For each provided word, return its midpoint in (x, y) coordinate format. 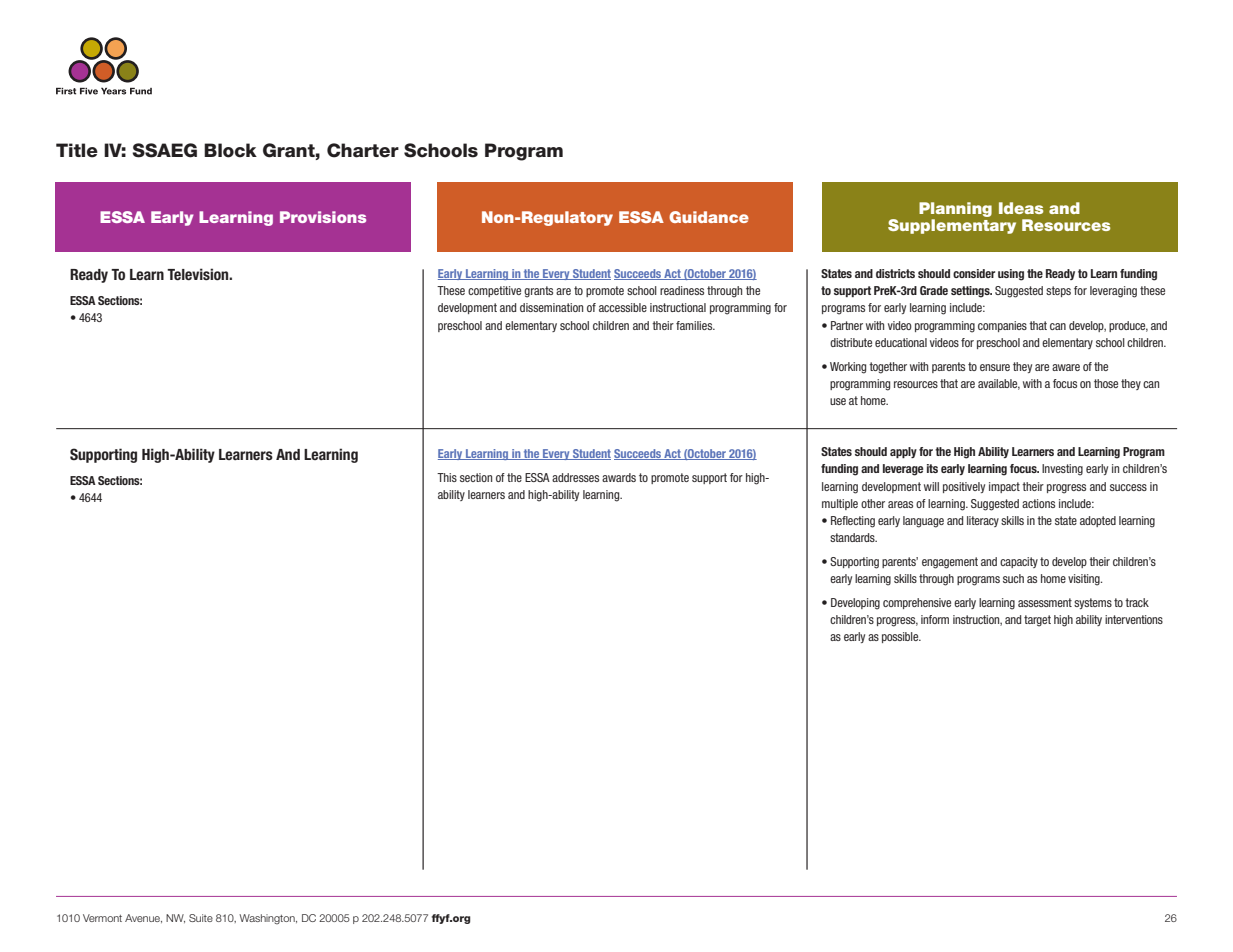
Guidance (709, 217)
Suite (201, 918)
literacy (983, 521)
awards (619, 477)
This (447, 477)
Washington (268, 919)
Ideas (1021, 208)
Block (230, 150)
